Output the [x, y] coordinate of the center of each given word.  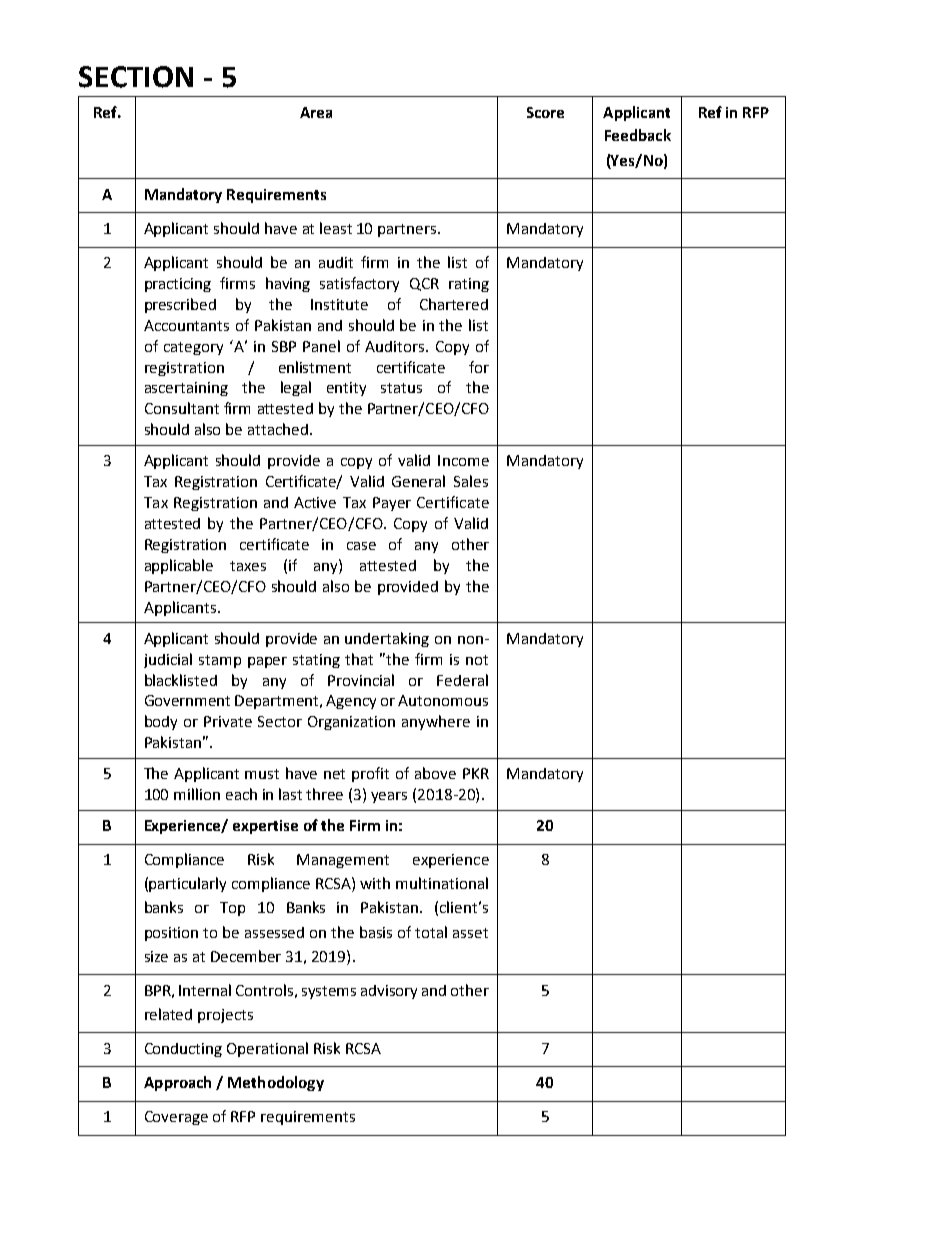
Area [316, 112]
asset [470, 933]
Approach [177, 1083]
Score [545, 112]
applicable [179, 566]
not [477, 660]
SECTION [136, 77]
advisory [389, 992]
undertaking [387, 639]
